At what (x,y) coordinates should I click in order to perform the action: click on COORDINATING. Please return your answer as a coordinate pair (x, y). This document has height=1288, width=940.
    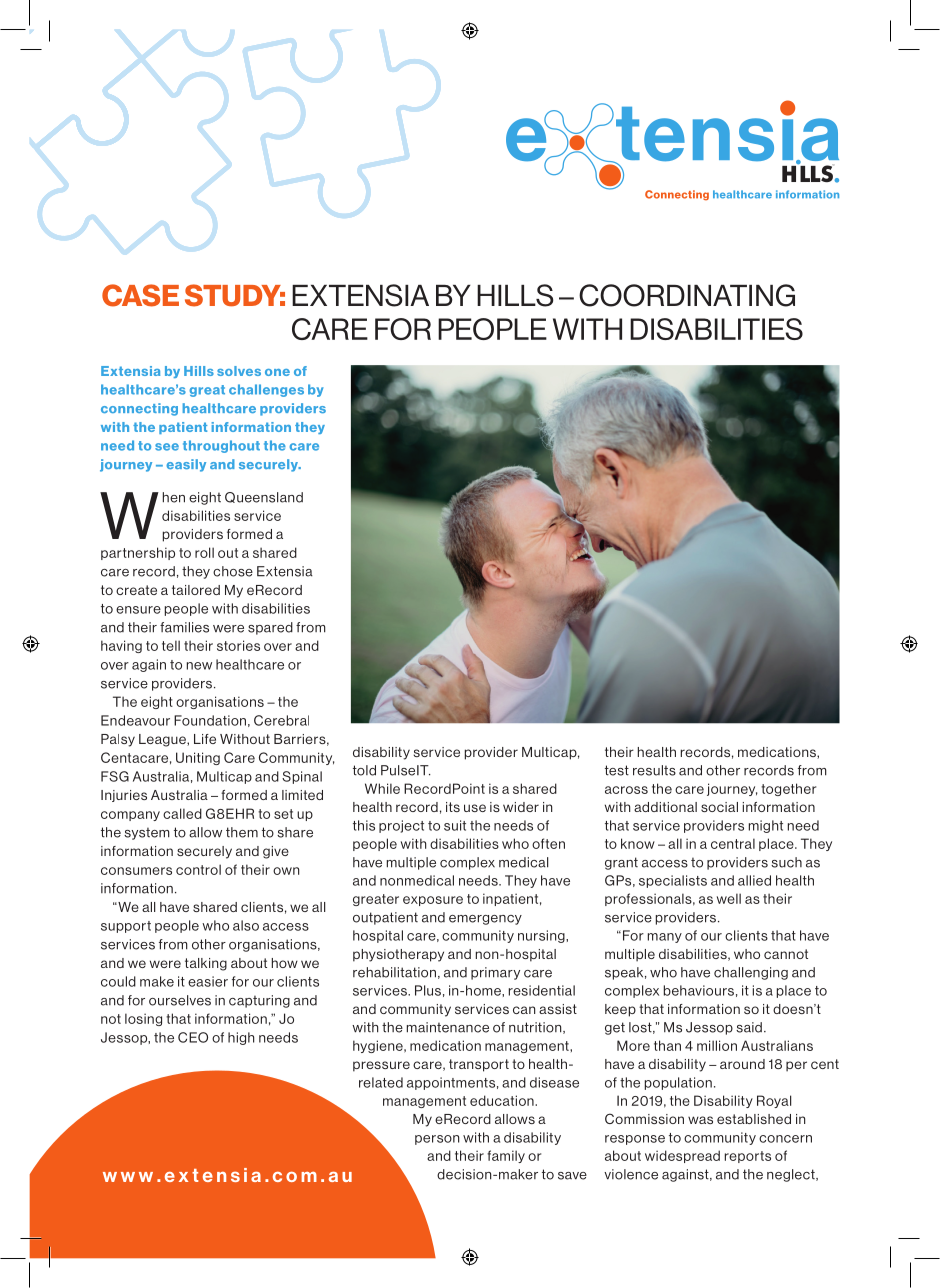
    Looking at the image, I should click on (687, 295).
